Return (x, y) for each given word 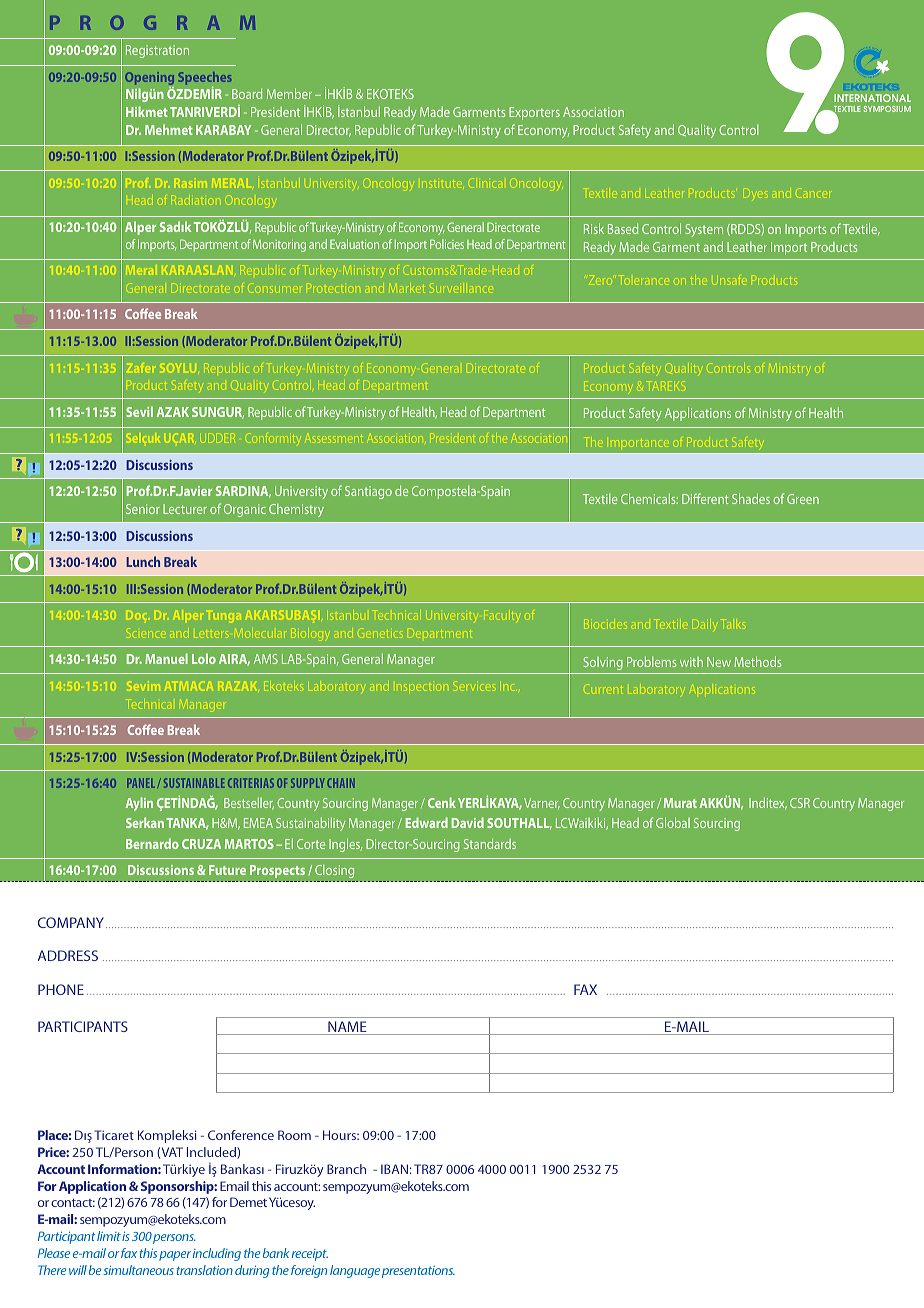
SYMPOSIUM (887, 109)
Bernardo (152, 843)
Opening (149, 80)
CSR (800, 803)
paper (175, 1256)
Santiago (368, 492)
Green (803, 499)
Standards (490, 843)
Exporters (534, 113)
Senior (143, 509)
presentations (418, 1272)
